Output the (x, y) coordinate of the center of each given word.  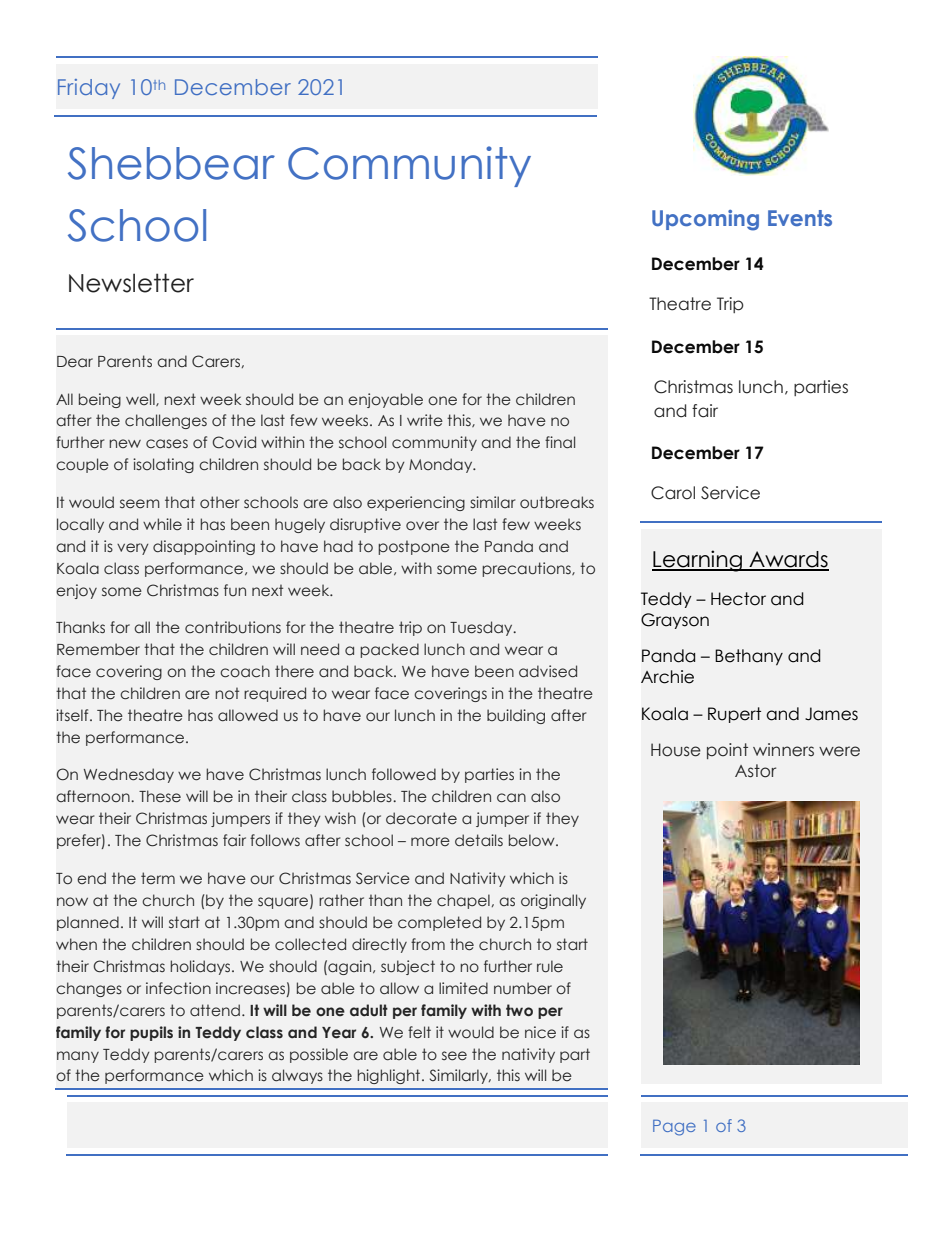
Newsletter (131, 283)
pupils (151, 1033)
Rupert (734, 715)
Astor (755, 771)
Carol (673, 493)
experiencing (416, 503)
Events (800, 218)
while (162, 524)
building (516, 716)
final (560, 442)
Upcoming (705, 220)
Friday (89, 89)
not (227, 693)
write (425, 420)
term (158, 878)
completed (439, 923)
